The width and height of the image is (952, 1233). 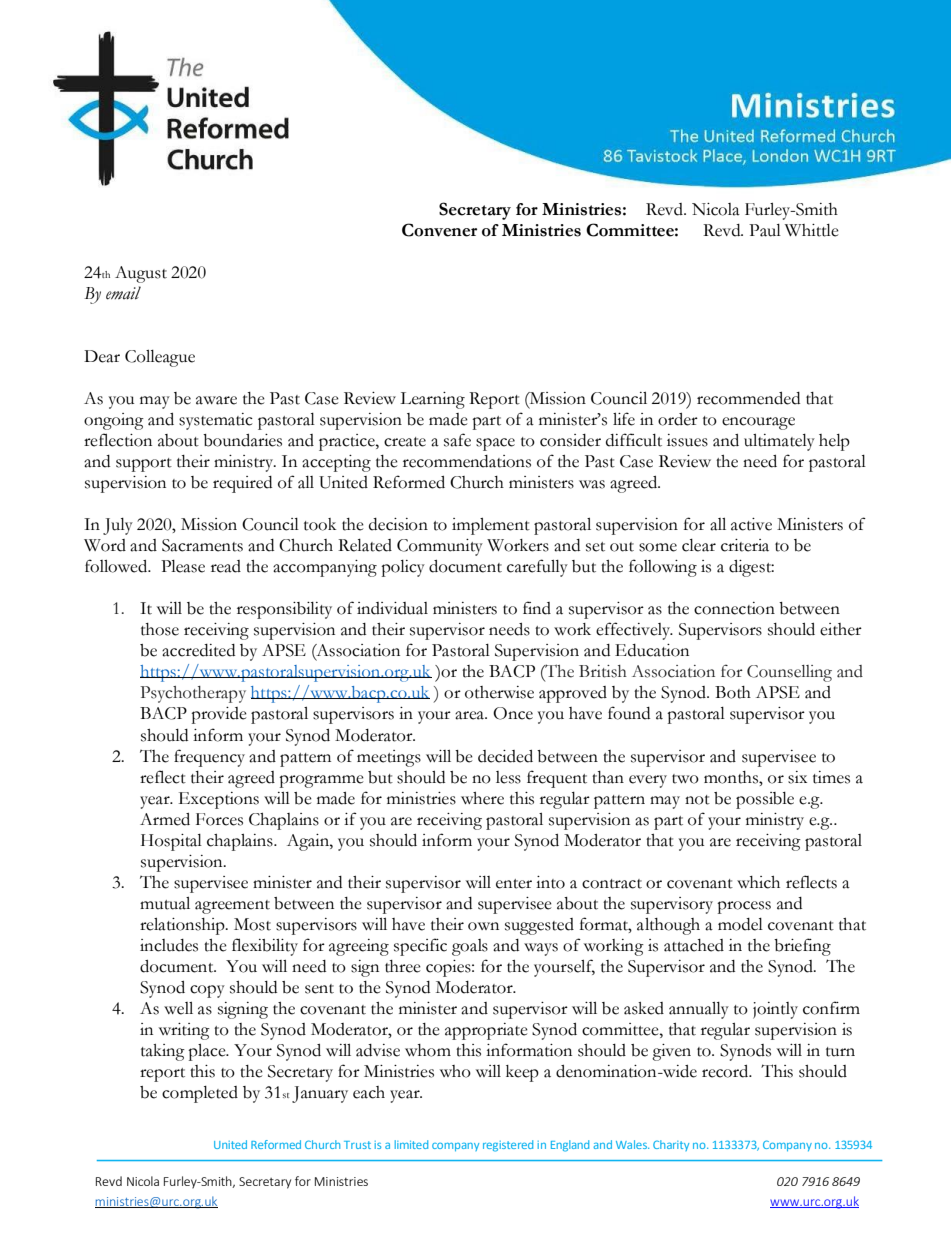 I want to click on own, so click(x=483, y=926).
